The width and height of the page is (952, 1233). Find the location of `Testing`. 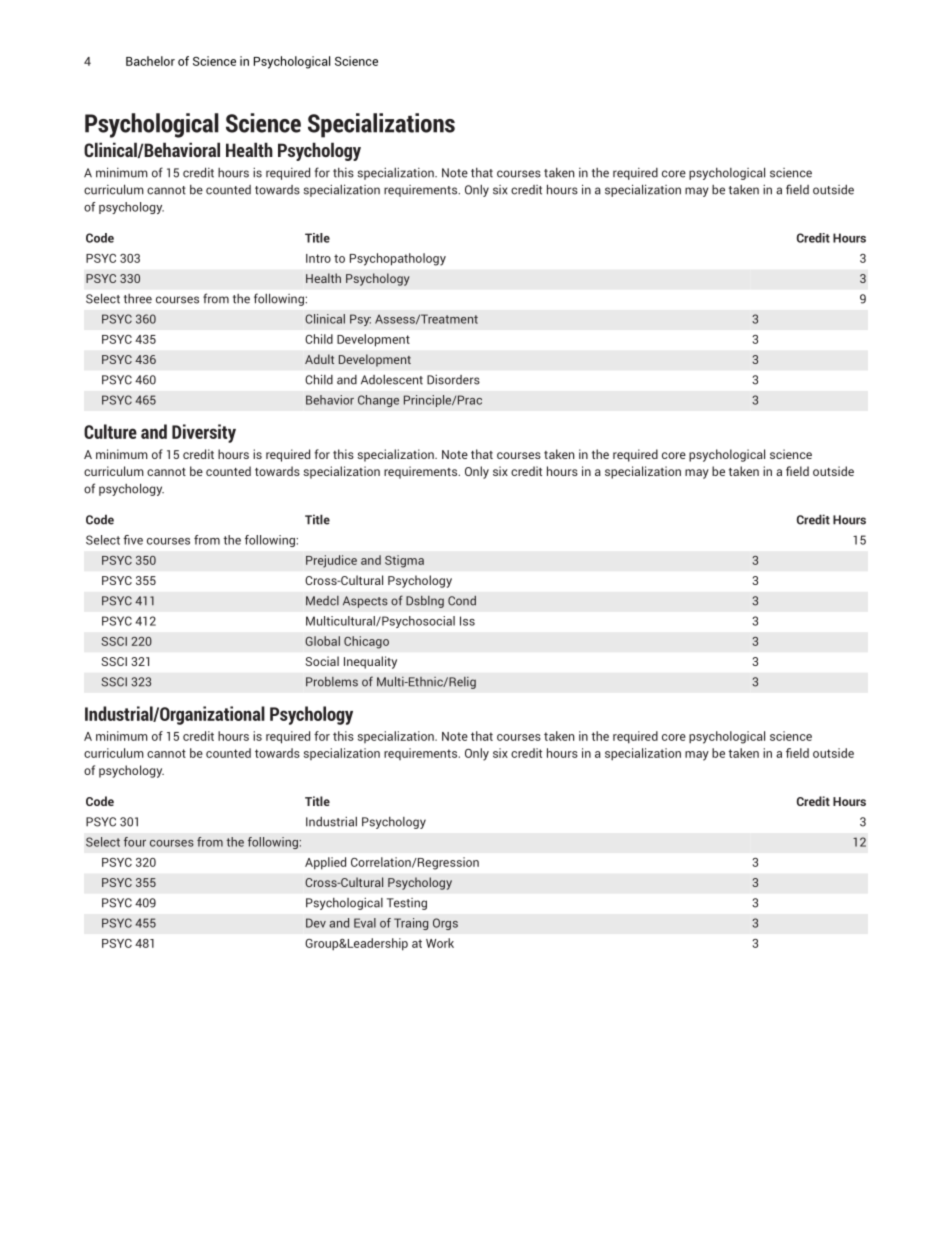

Testing is located at coordinates (407, 904).
